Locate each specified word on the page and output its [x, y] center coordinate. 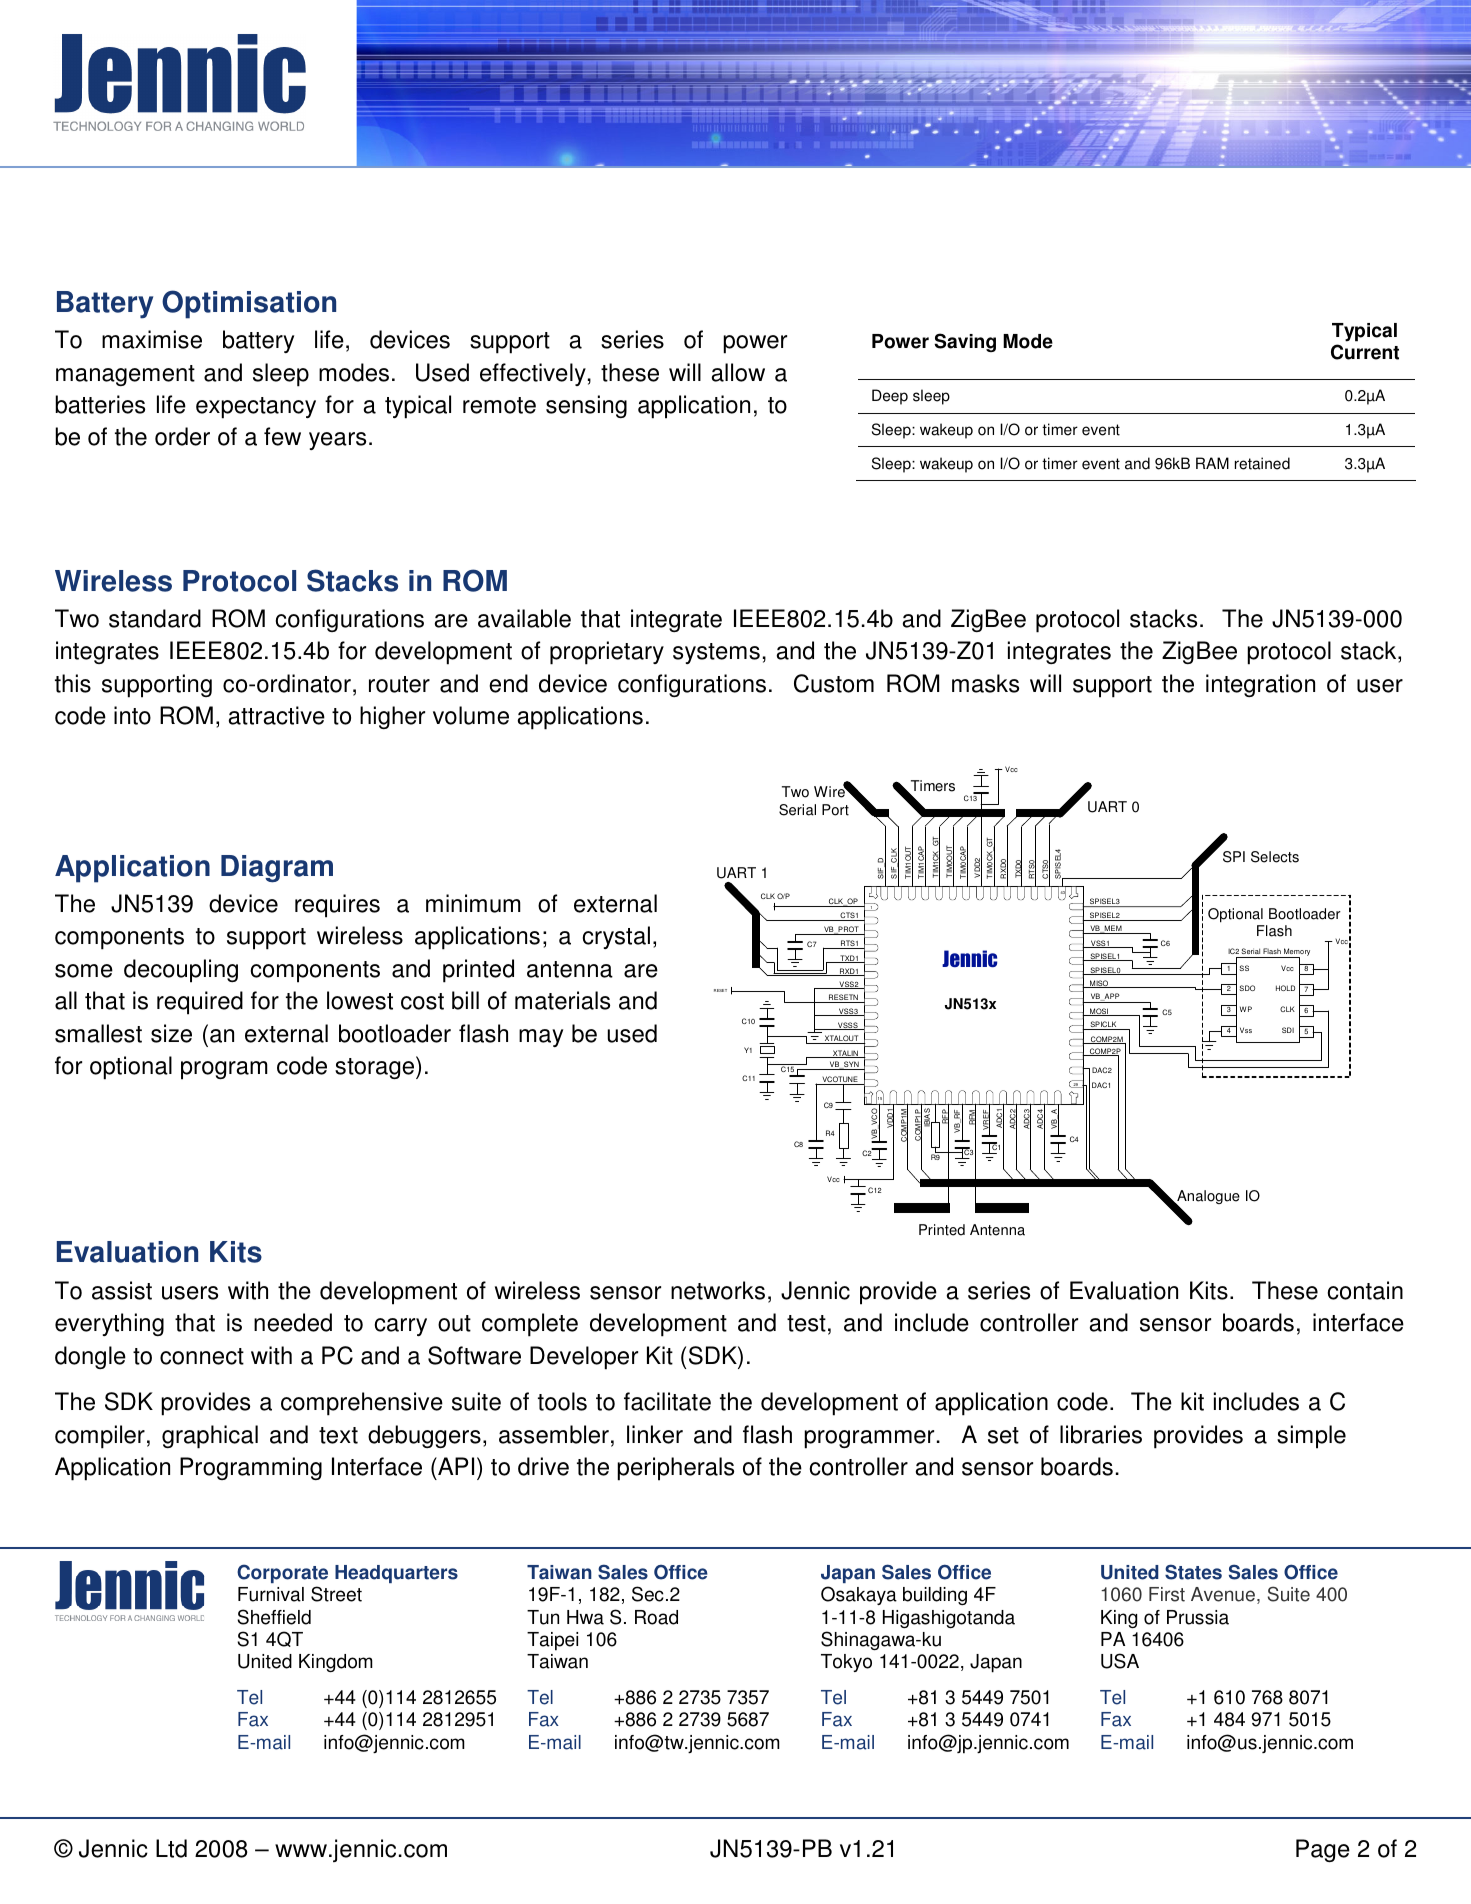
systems [716, 653]
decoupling [181, 971]
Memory [1296, 953]
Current [1365, 352]
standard [155, 618]
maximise [152, 339]
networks [718, 1290]
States [1193, 1572]
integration [1260, 685]
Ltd [171, 1848]
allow [738, 372]
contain [1365, 1290]
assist [122, 1290]
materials [562, 1000]
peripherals [675, 1469]
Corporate [282, 1573]
